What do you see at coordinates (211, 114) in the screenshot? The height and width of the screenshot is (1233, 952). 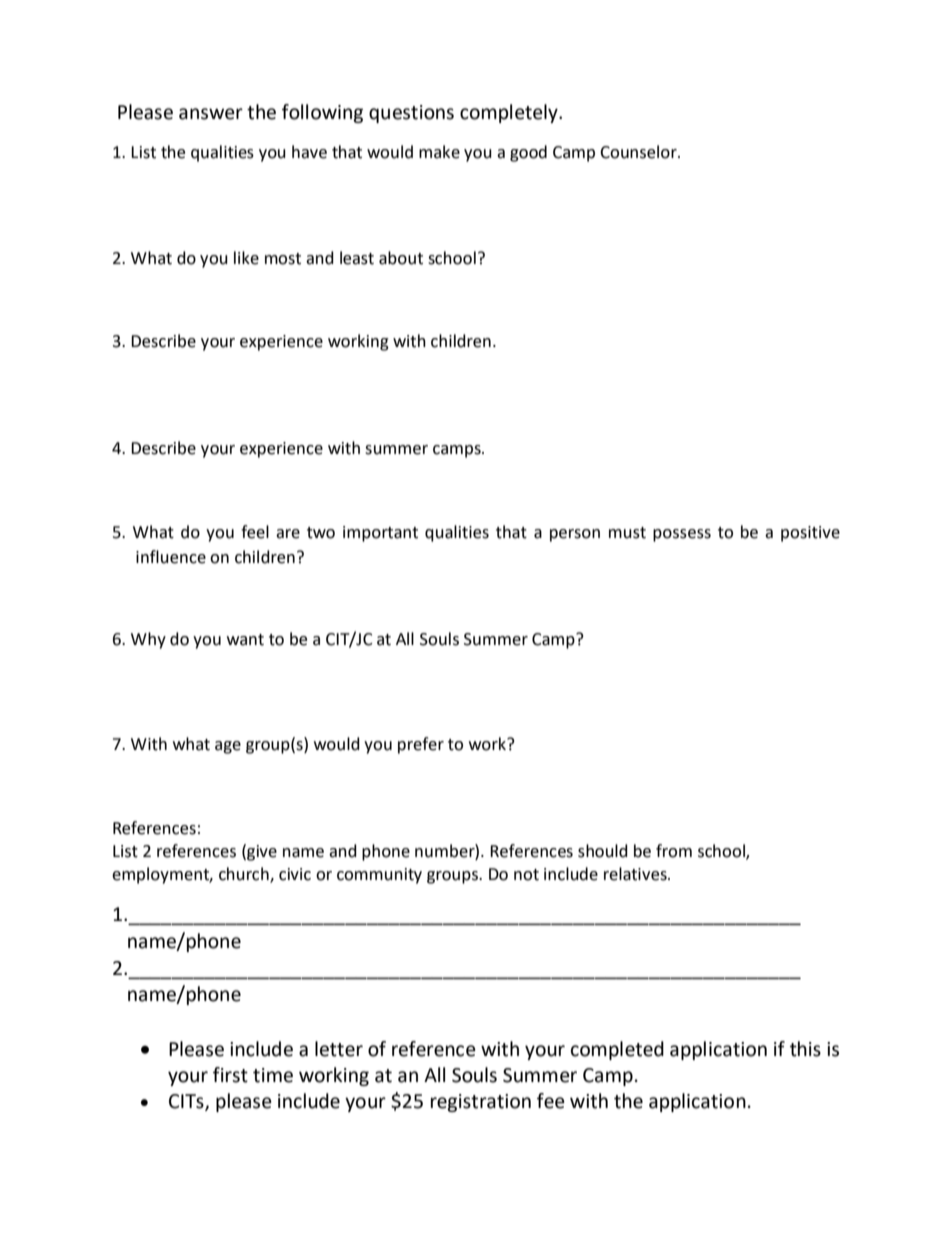 I see `answer` at bounding box center [211, 114].
